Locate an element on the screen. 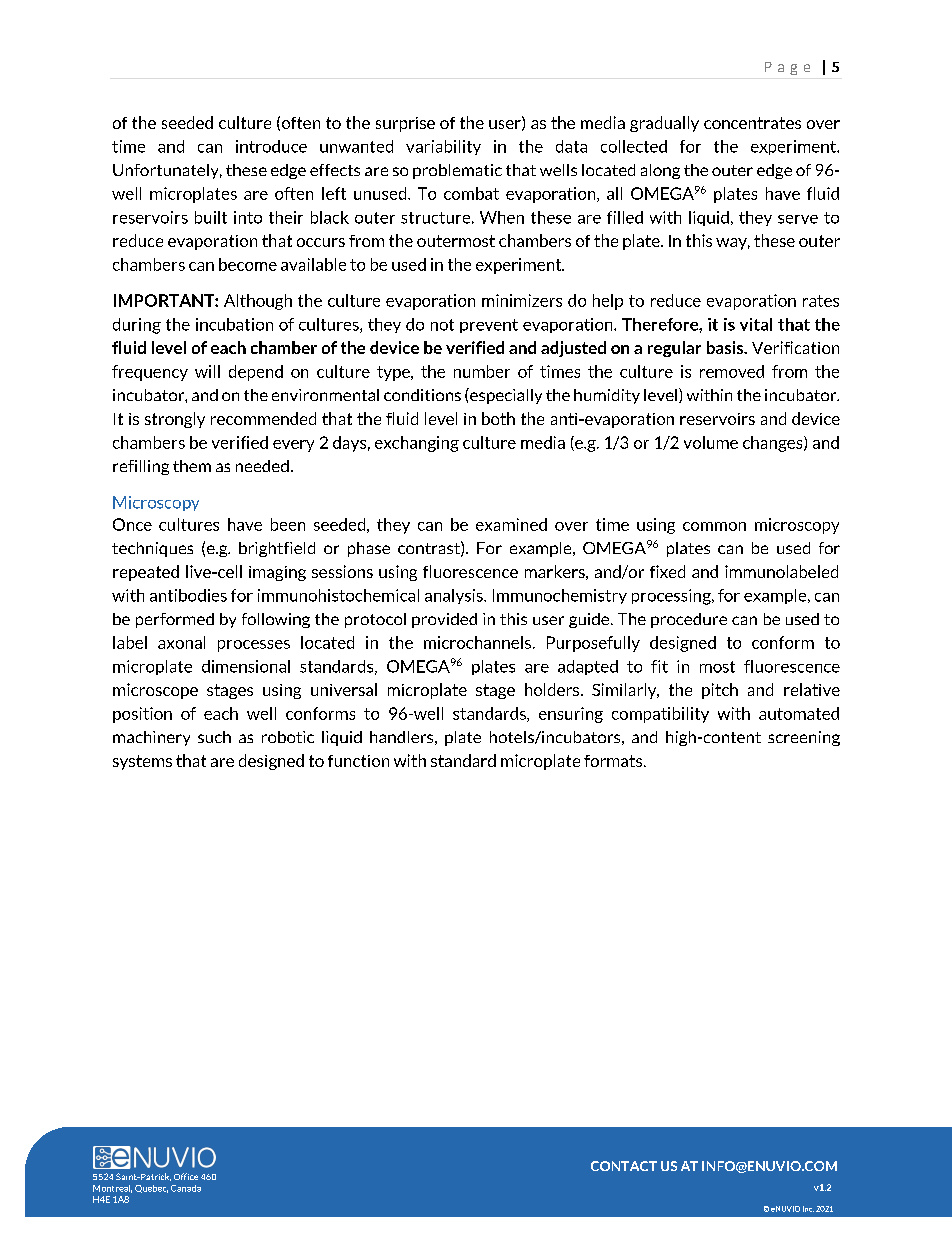 The height and width of the screenshot is (1233, 952). along is located at coordinates (660, 171).
